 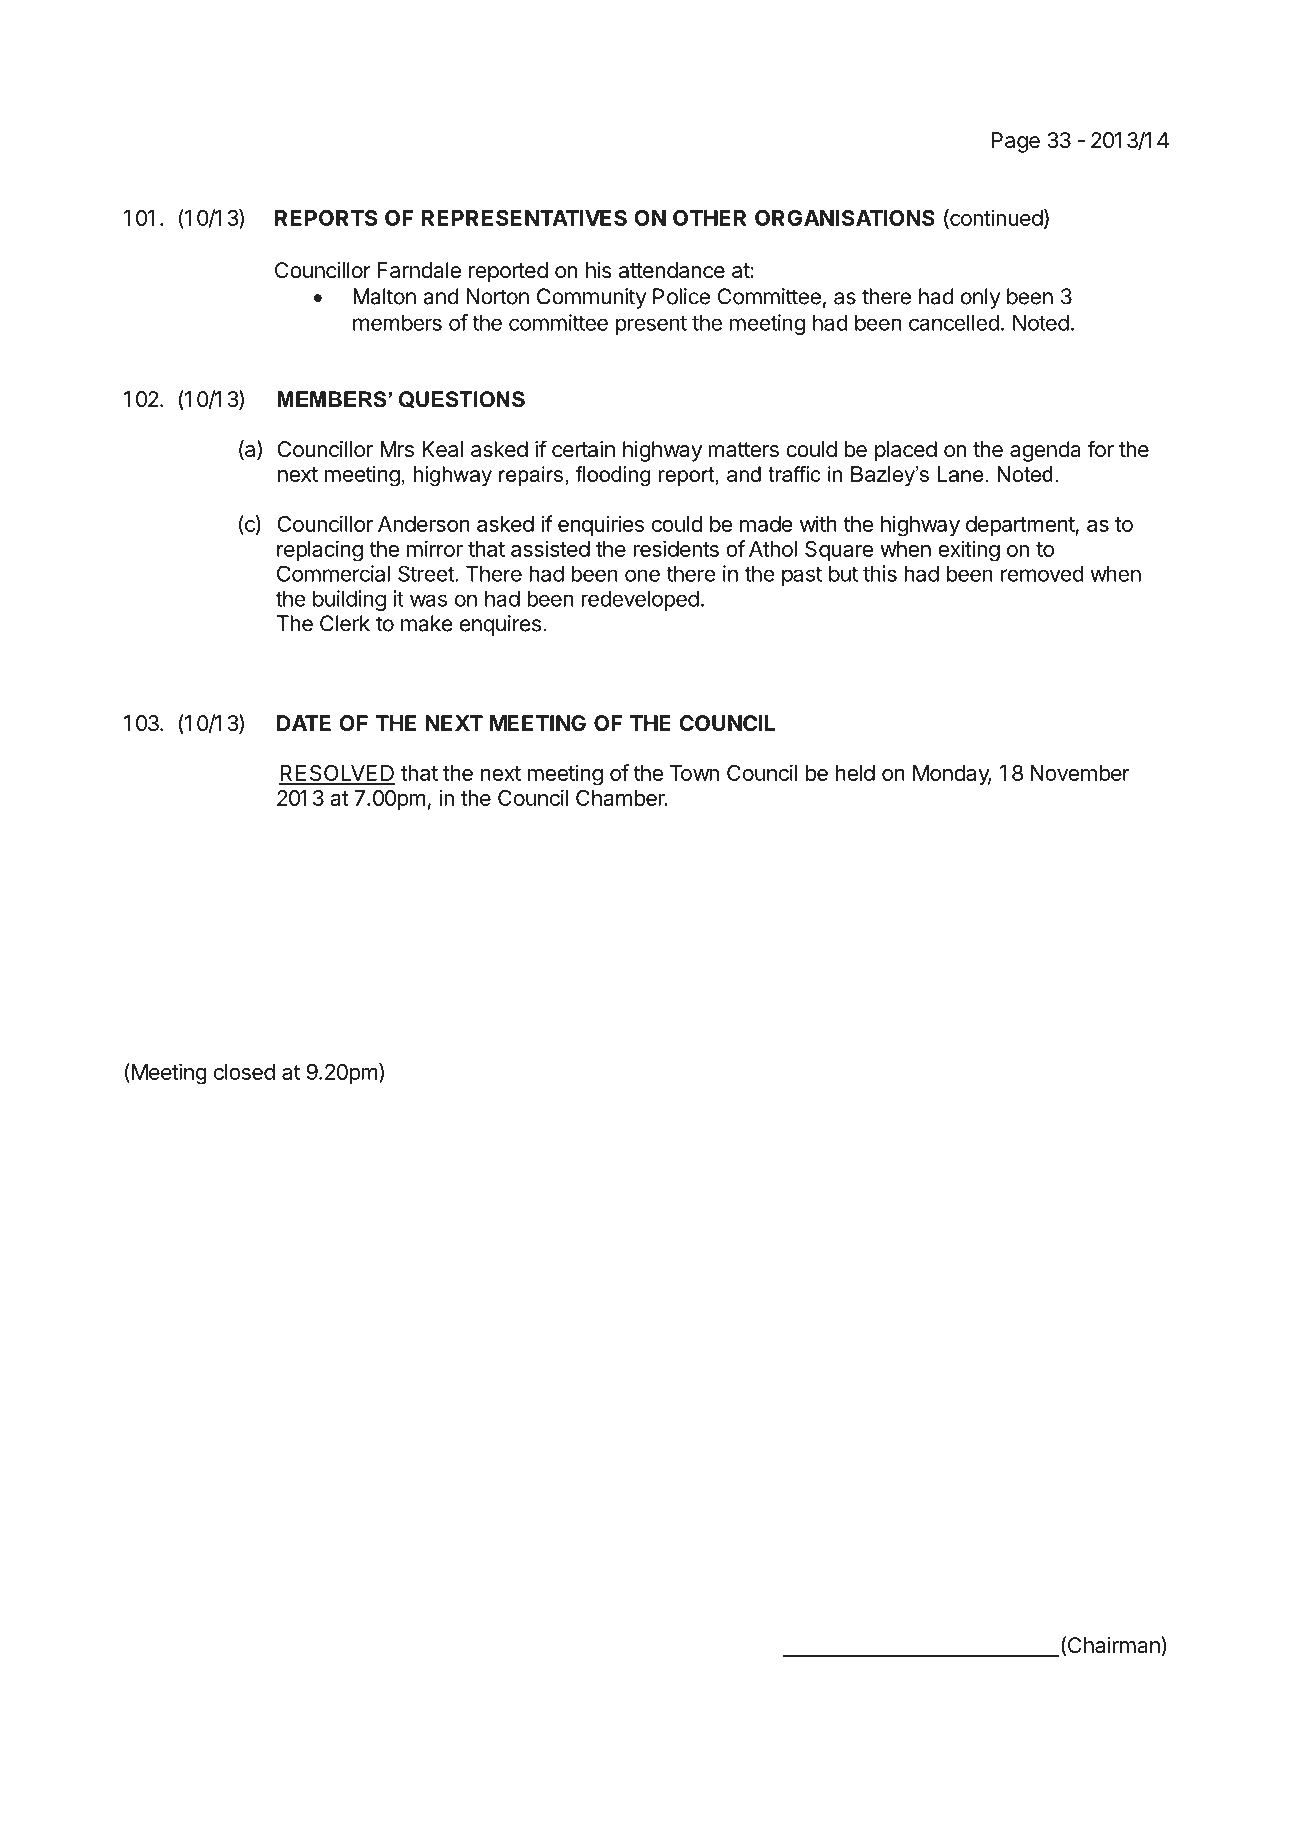 What do you see at coordinates (1016, 142) in the page?
I see `Page` at bounding box center [1016, 142].
